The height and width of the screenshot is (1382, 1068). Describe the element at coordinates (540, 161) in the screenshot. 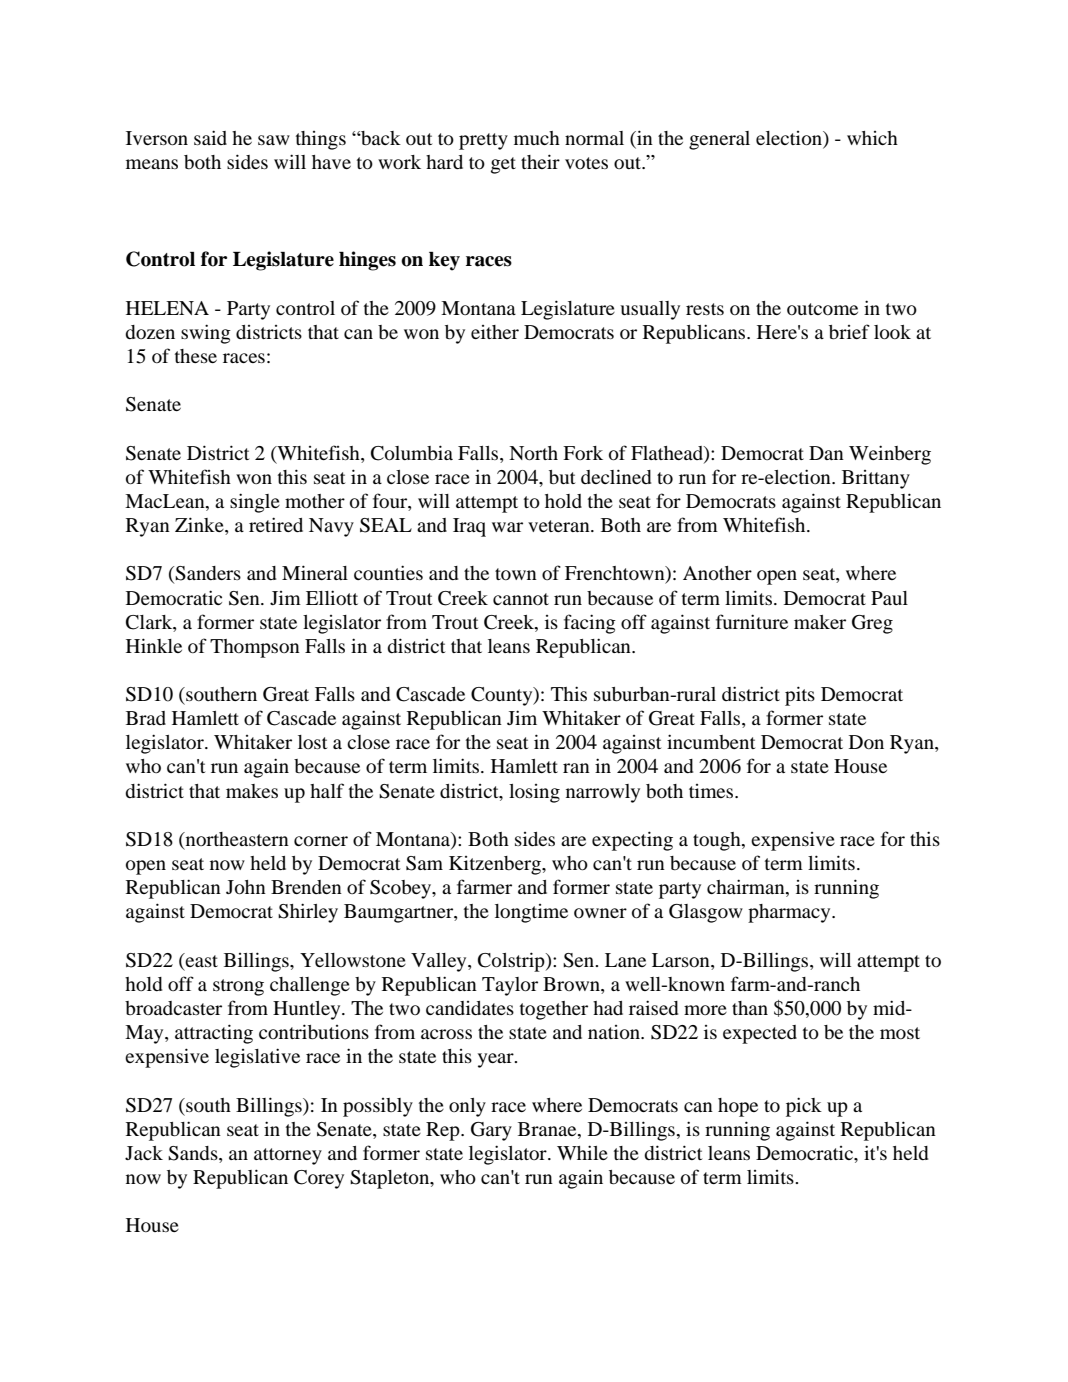

I see `their` at that location.
